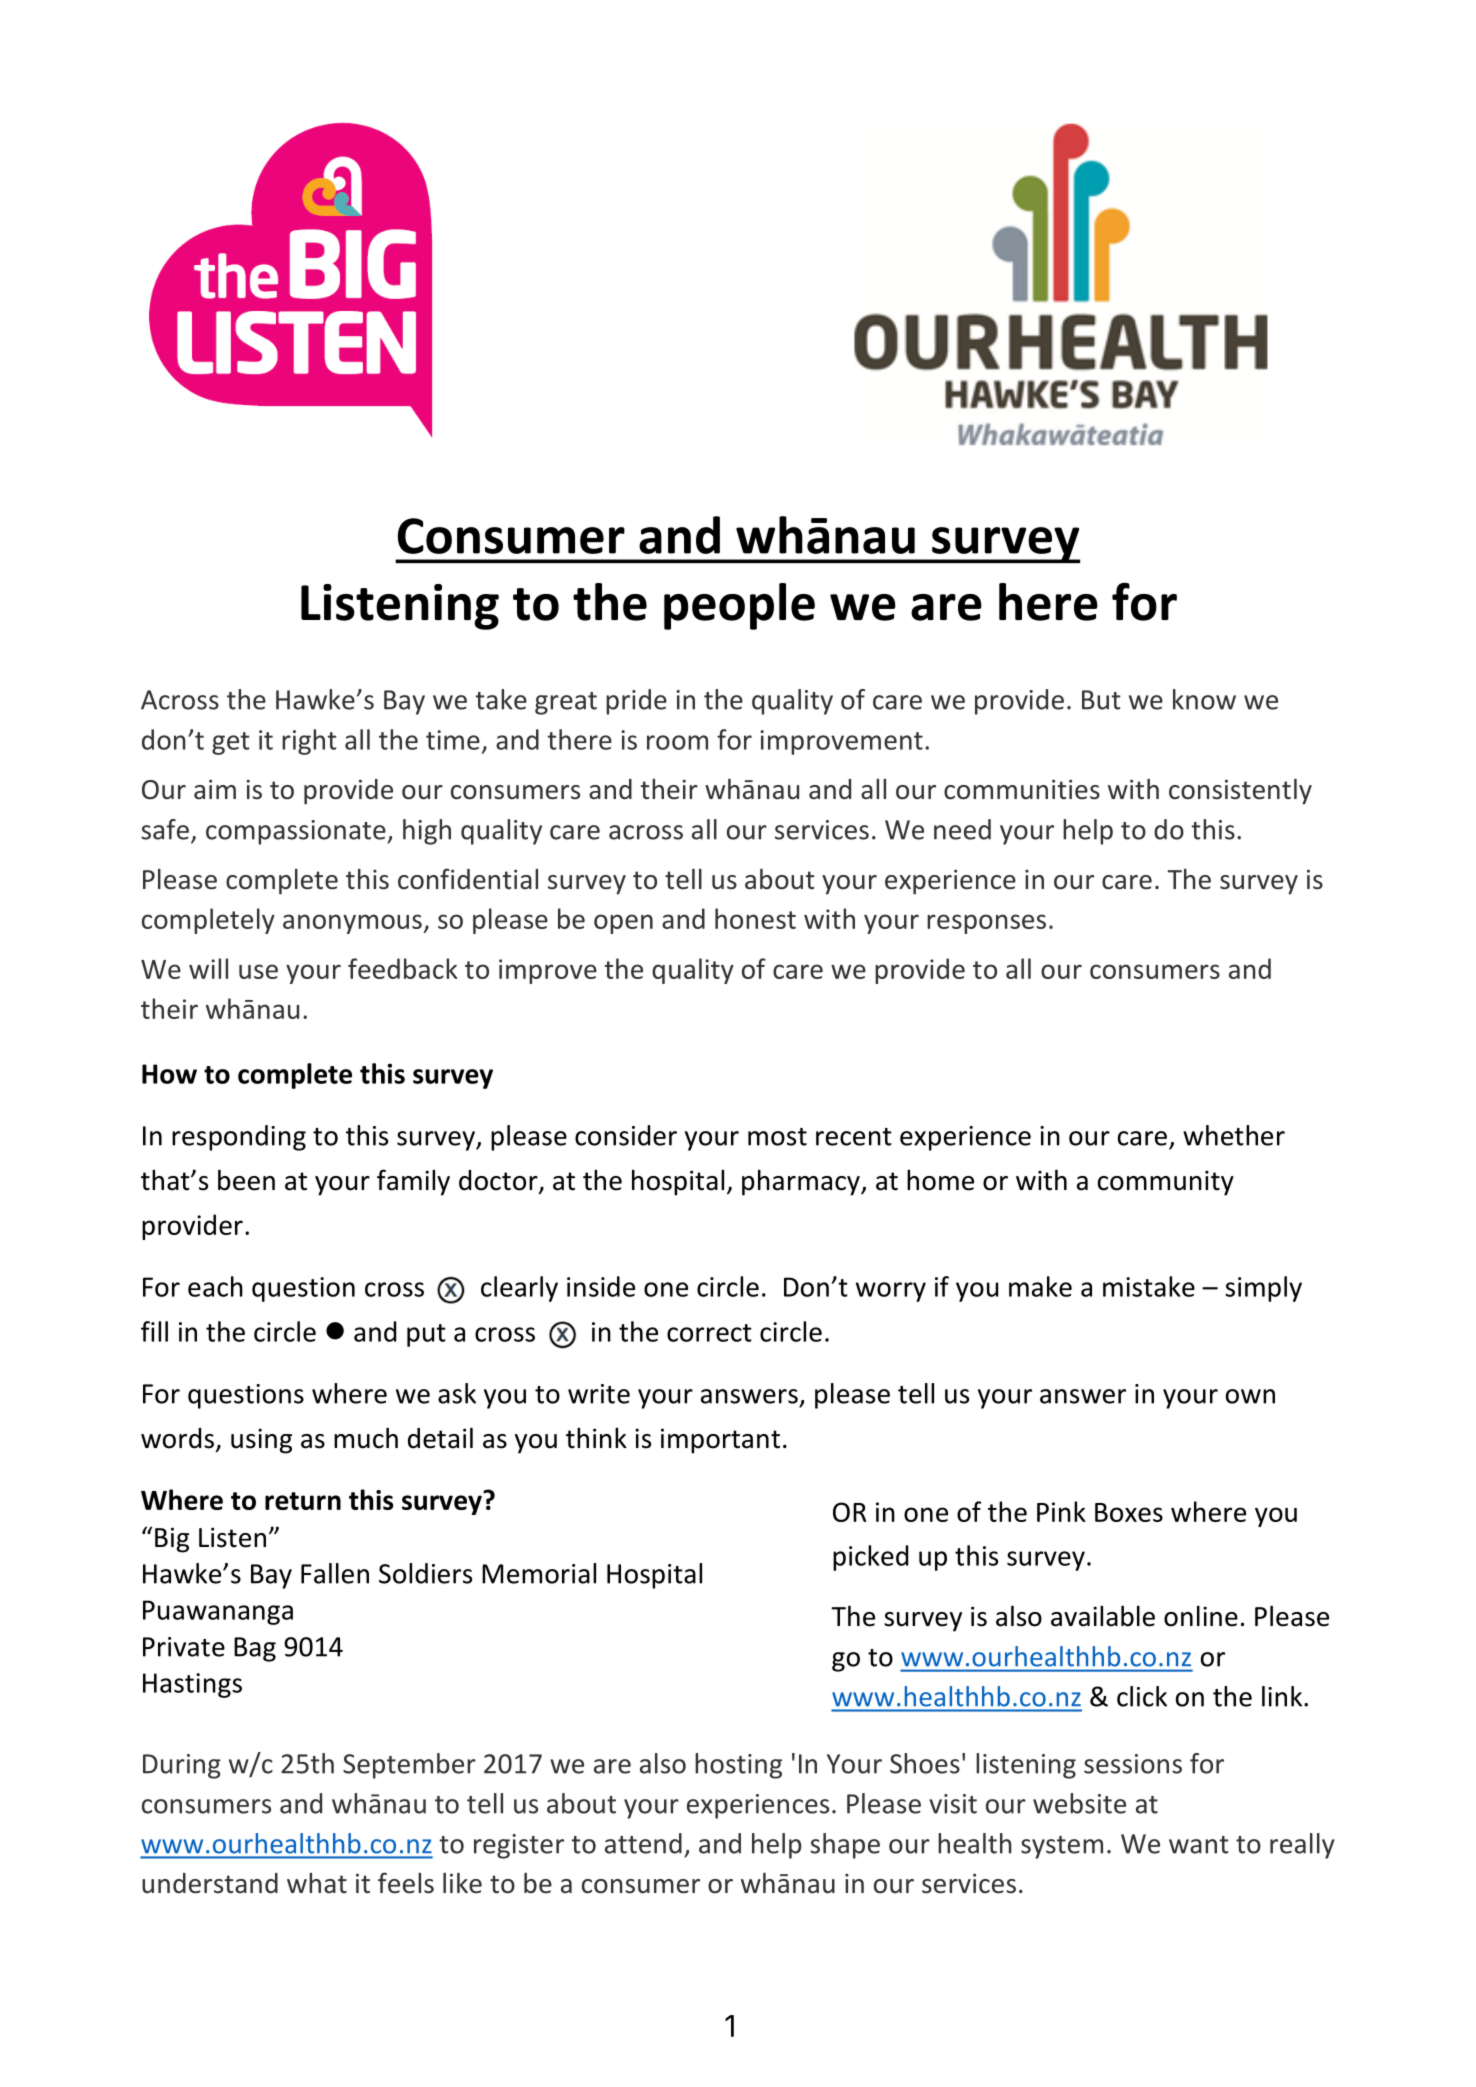  What do you see at coordinates (739, 606) in the image?
I see `people` at bounding box center [739, 606].
